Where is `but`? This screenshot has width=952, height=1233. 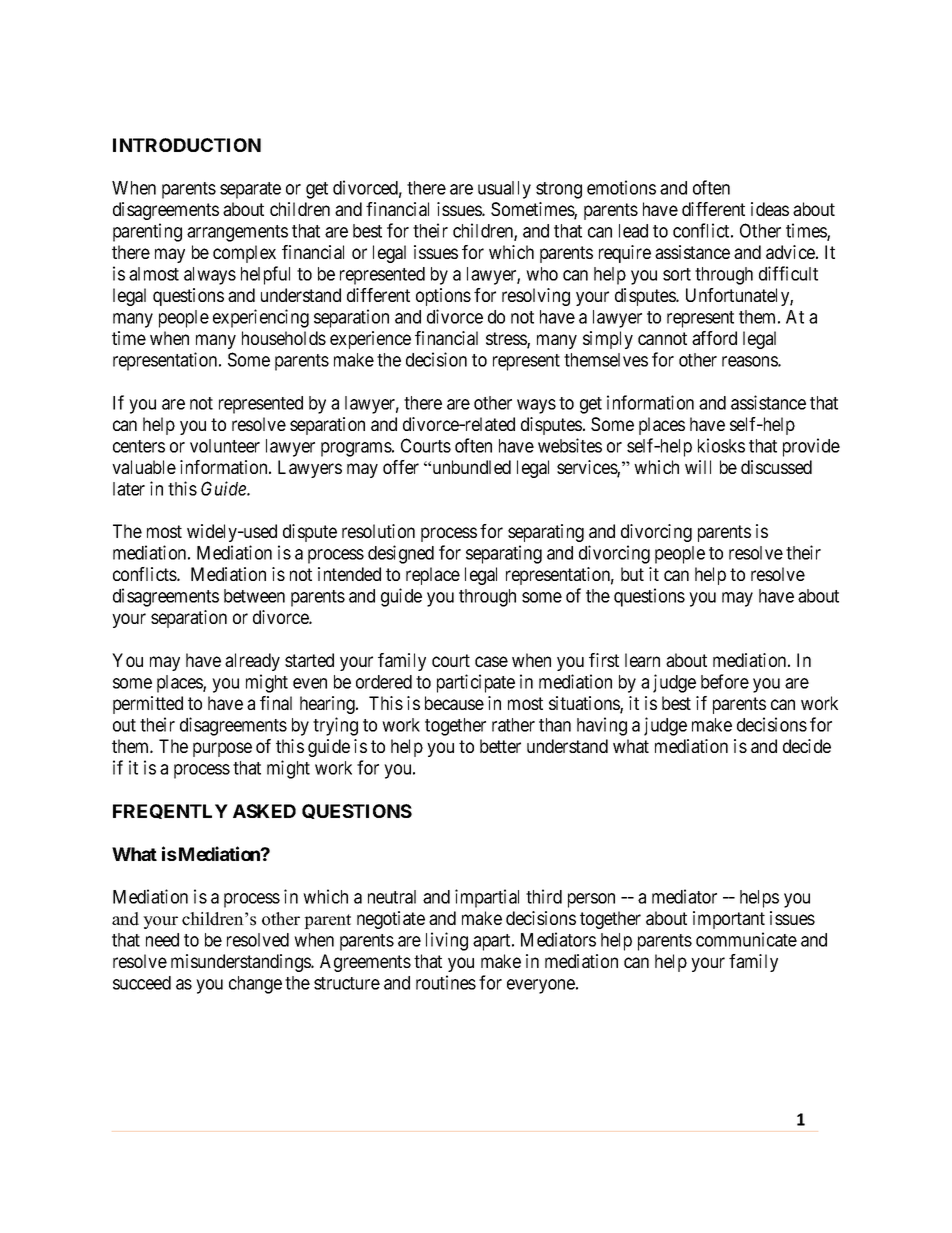
but is located at coordinates (632, 574).
